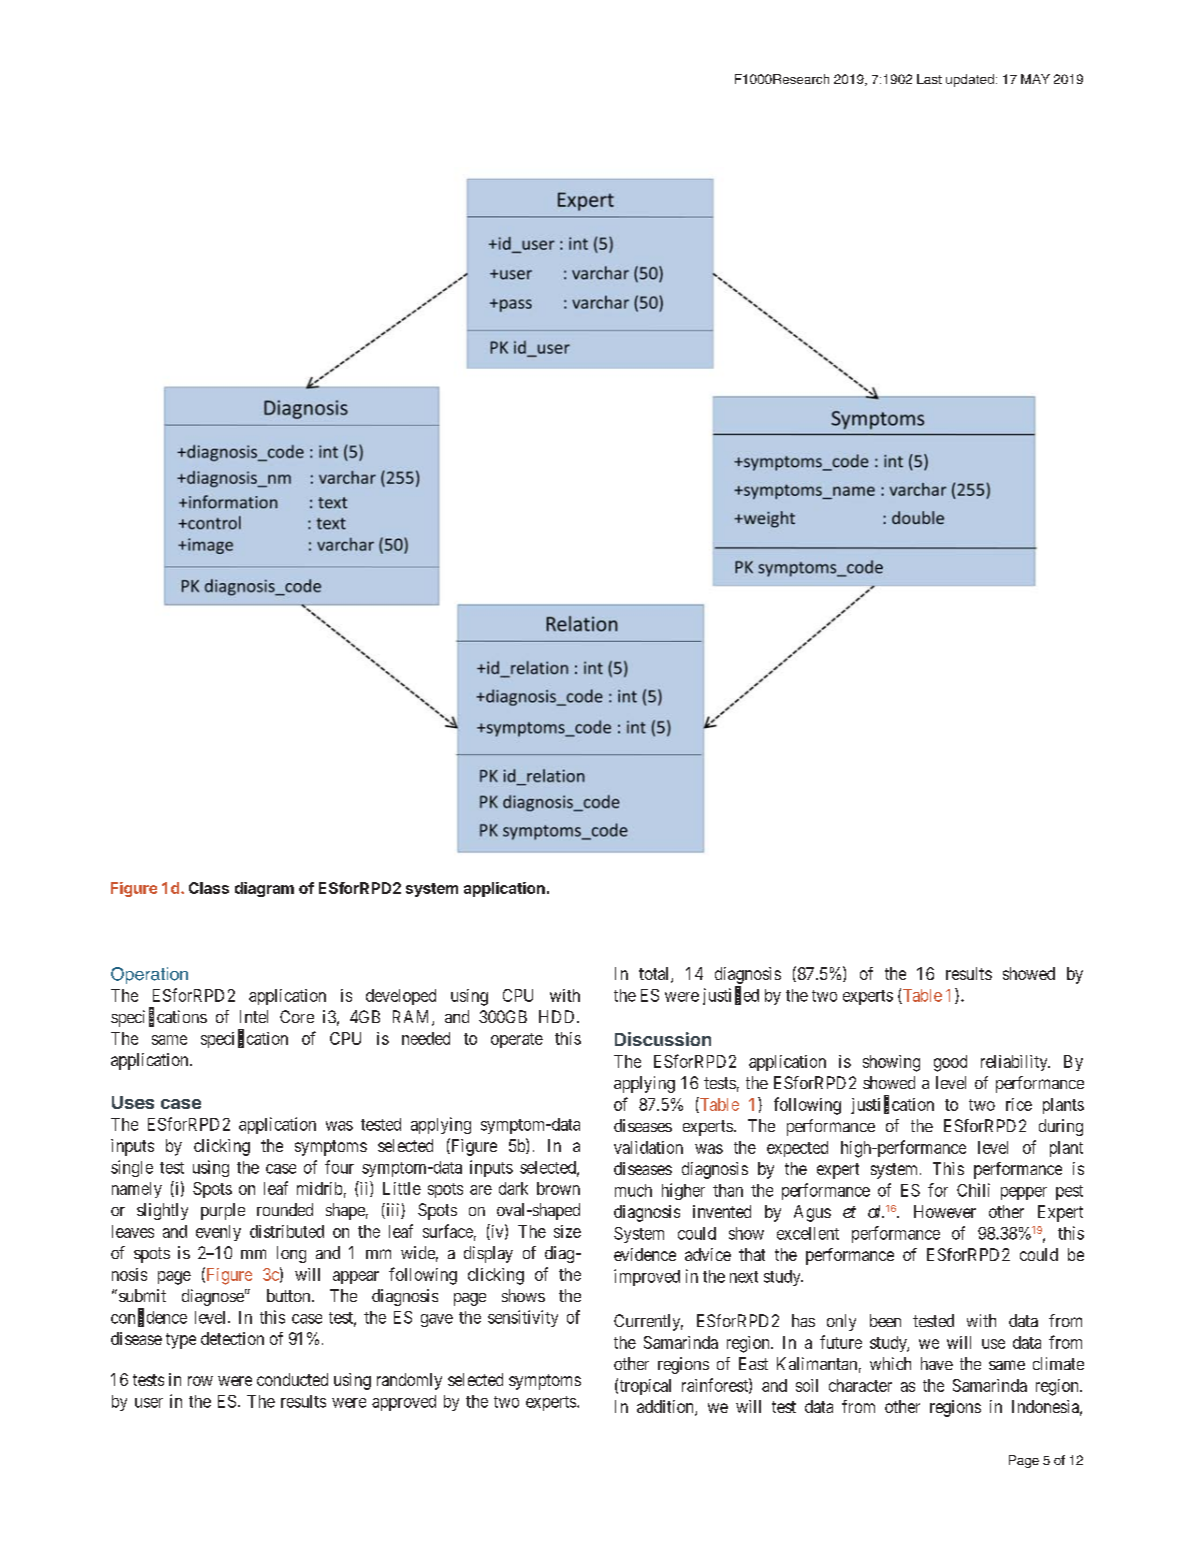  What do you see at coordinates (929, 79) in the document?
I see `Last` at bounding box center [929, 79].
